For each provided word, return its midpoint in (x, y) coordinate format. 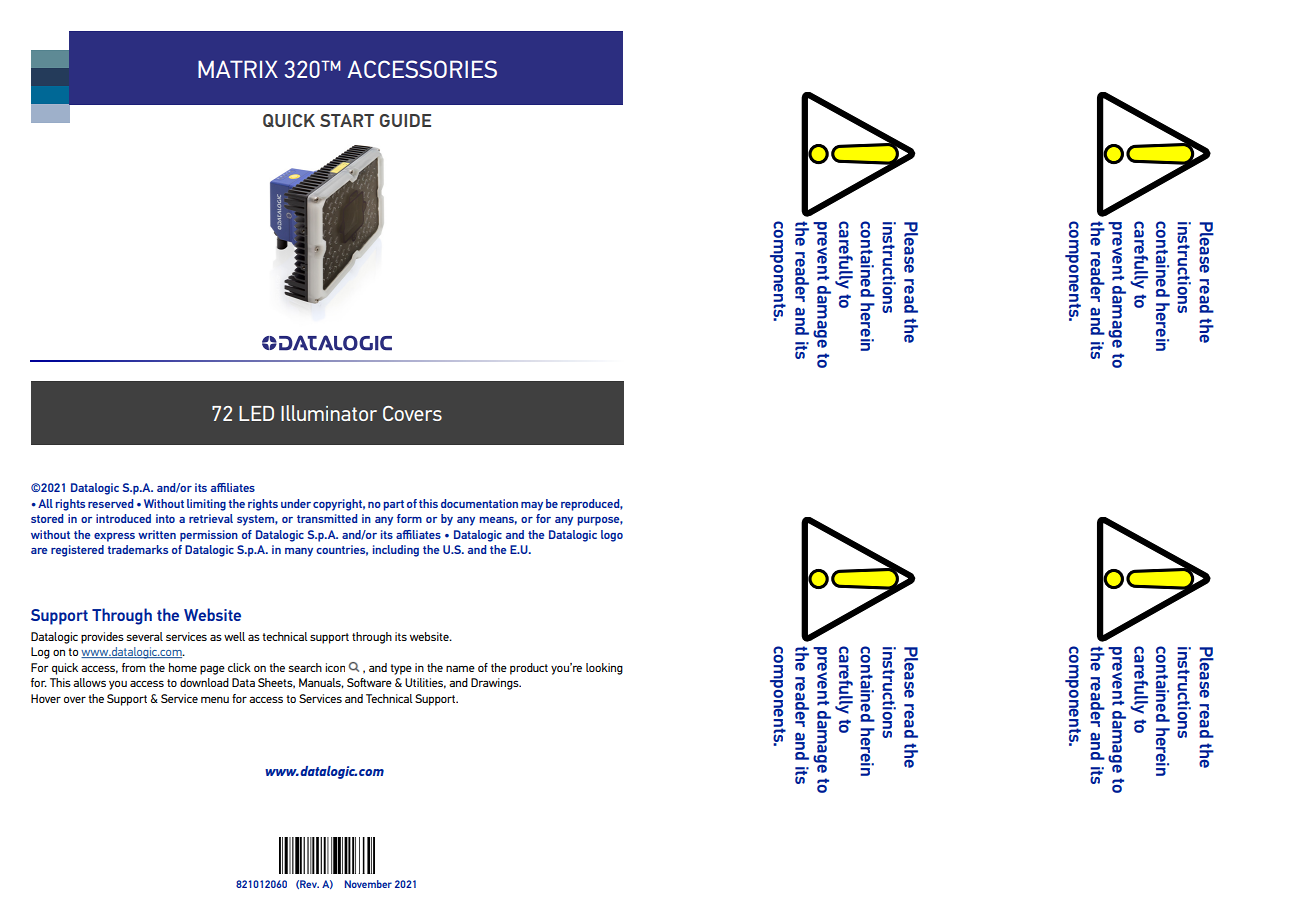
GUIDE (405, 120)
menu (215, 700)
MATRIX (238, 69)
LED (256, 413)
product (529, 669)
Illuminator (329, 413)
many (299, 552)
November (368, 884)
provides (102, 638)
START (347, 120)
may (532, 506)
